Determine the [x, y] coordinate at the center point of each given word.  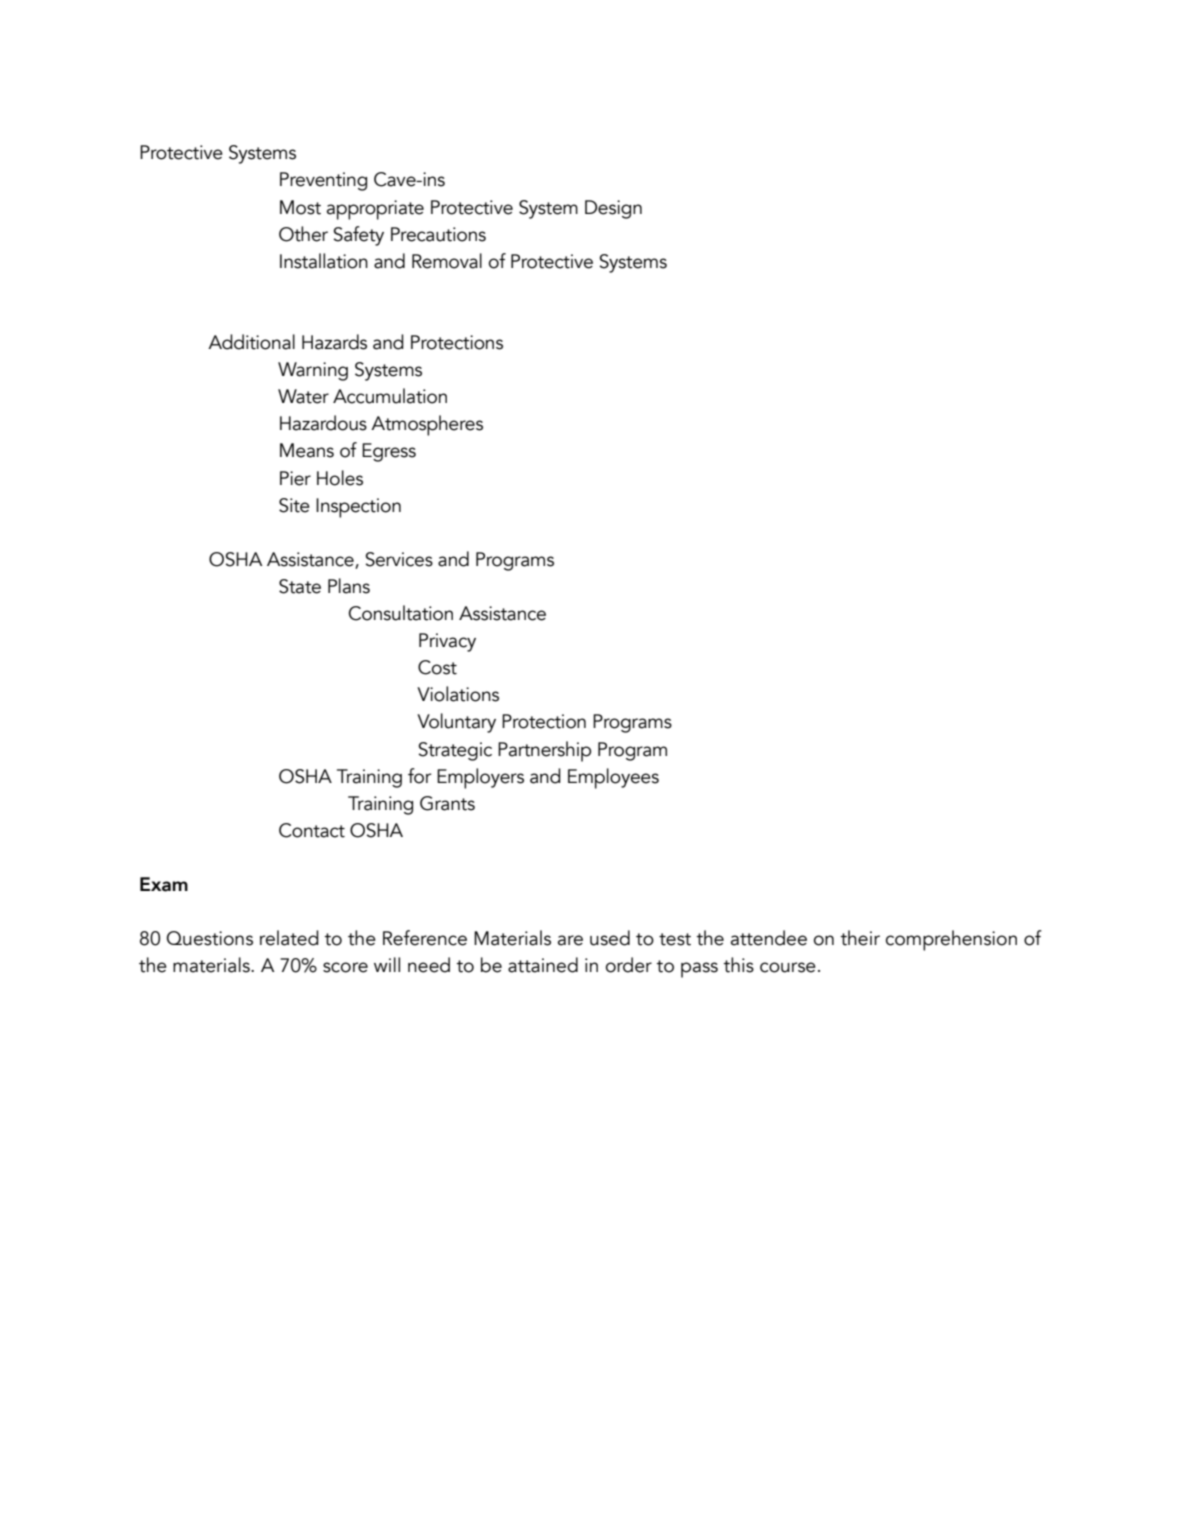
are [570, 940]
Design [613, 209]
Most [300, 207]
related [289, 938]
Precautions [438, 234]
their [860, 938]
